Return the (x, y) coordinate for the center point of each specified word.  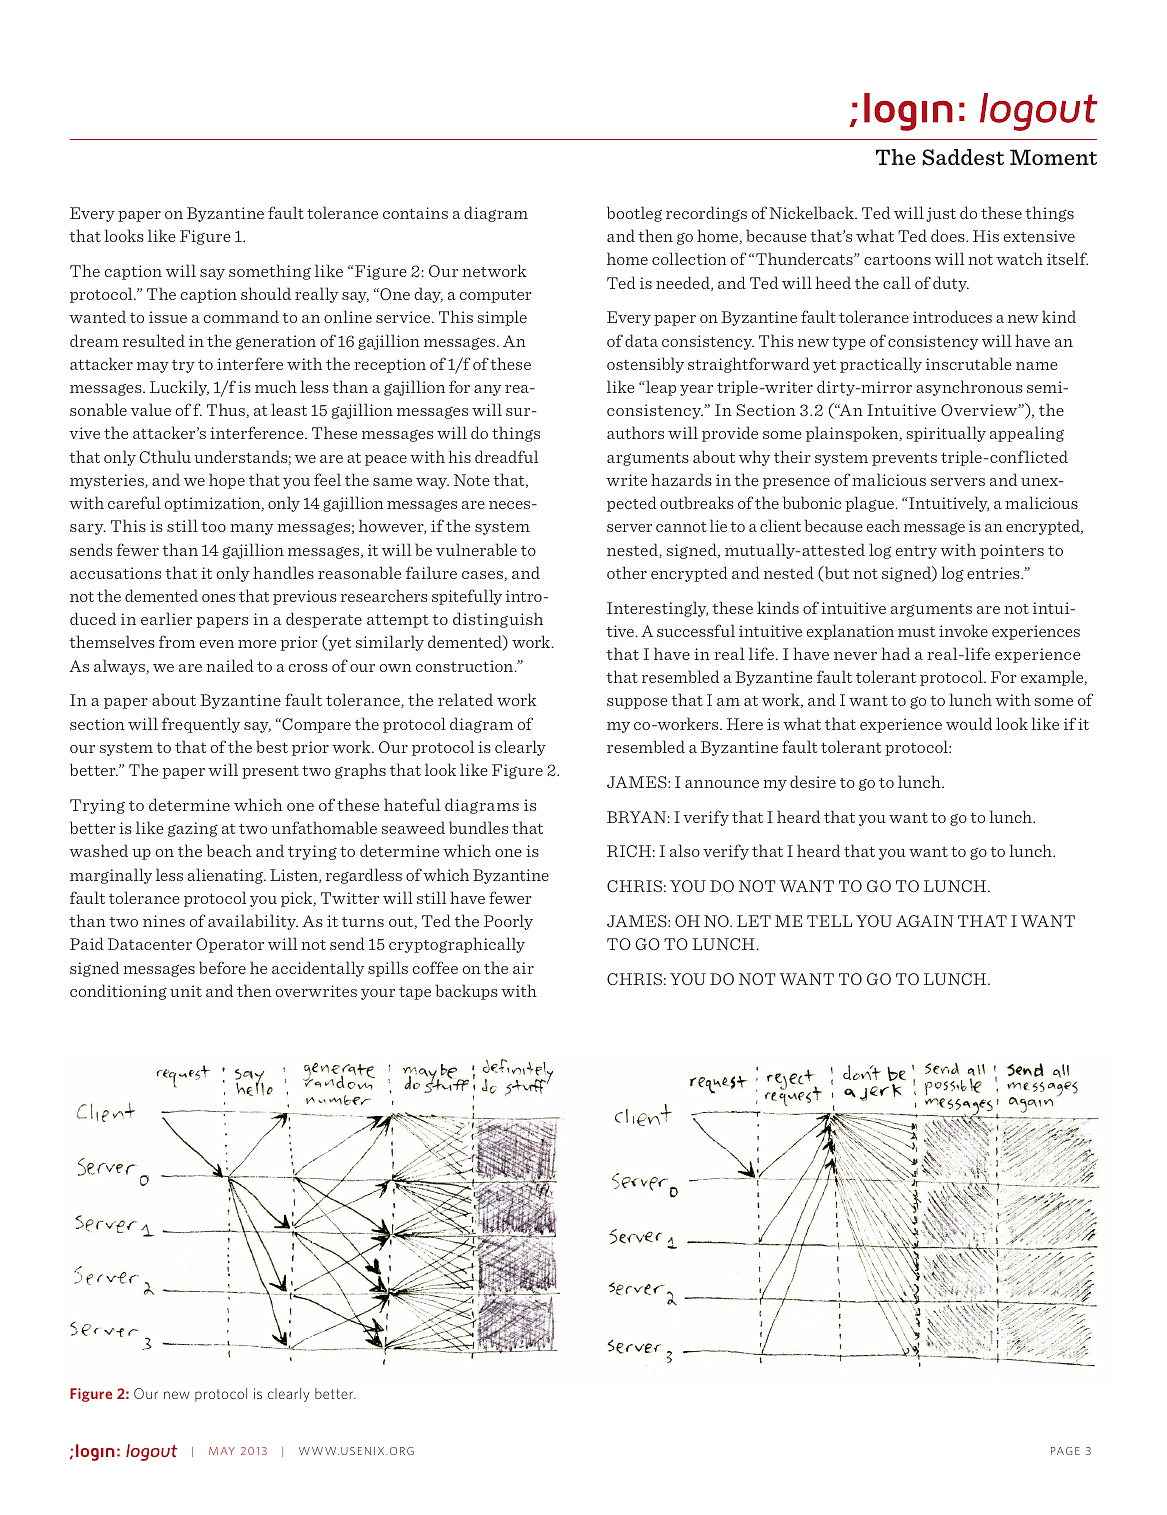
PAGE (1065, 1451)
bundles (478, 827)
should (266, 293)
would (969, 723)
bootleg (634, 214)
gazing (193, 829)
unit (186, 991)
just (941, 214)
